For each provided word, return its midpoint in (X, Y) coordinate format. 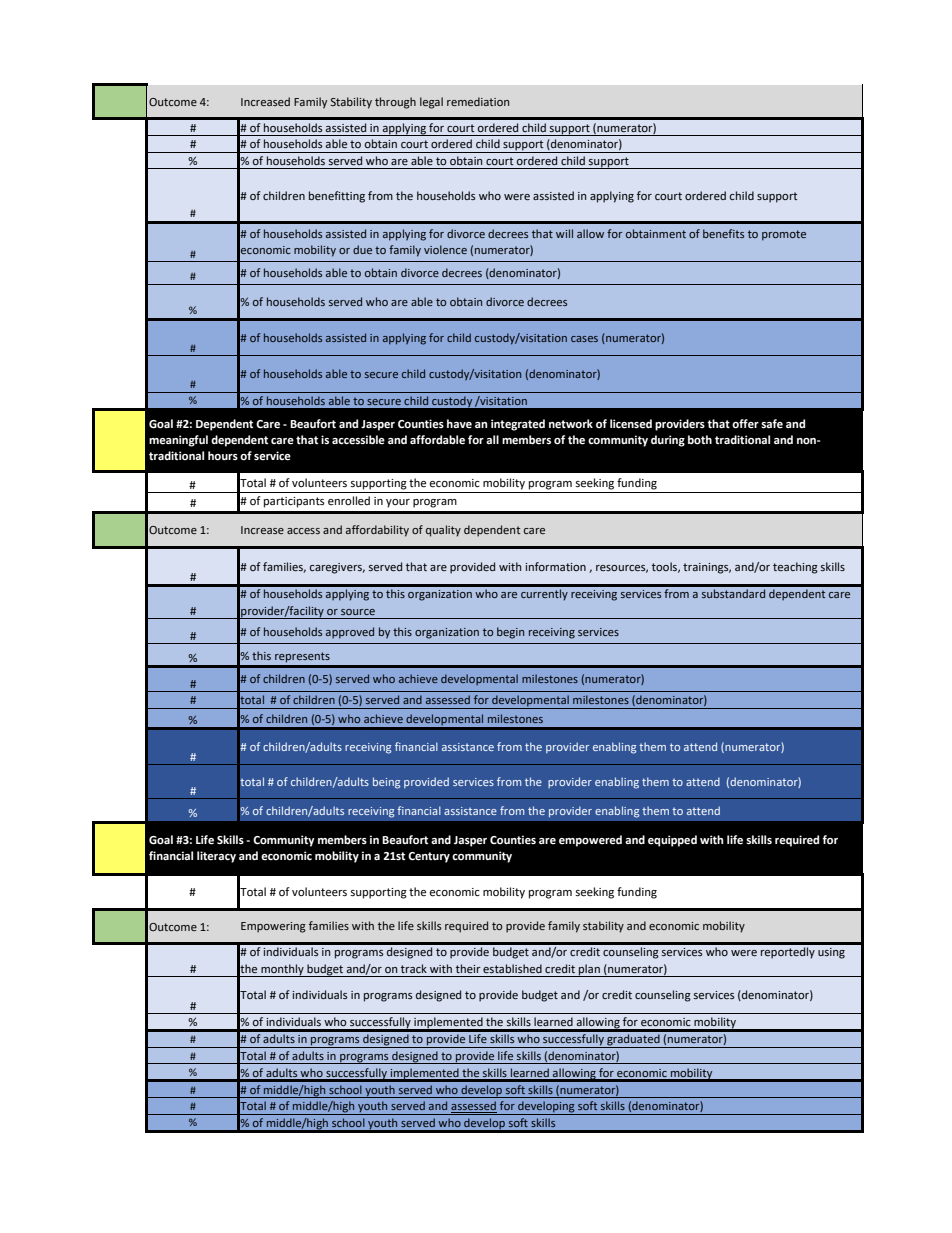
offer (745, 424)
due (362, 249)
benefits (723, 233)
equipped (672, 841)
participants (294, 502)
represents (302, 657)
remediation (478, 101)
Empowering (273, 927)
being (386, 783)
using (831, 953)
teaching (795, 568)
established (512, 968)
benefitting (337, 197)
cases (584, 339)
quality (443, 531)
